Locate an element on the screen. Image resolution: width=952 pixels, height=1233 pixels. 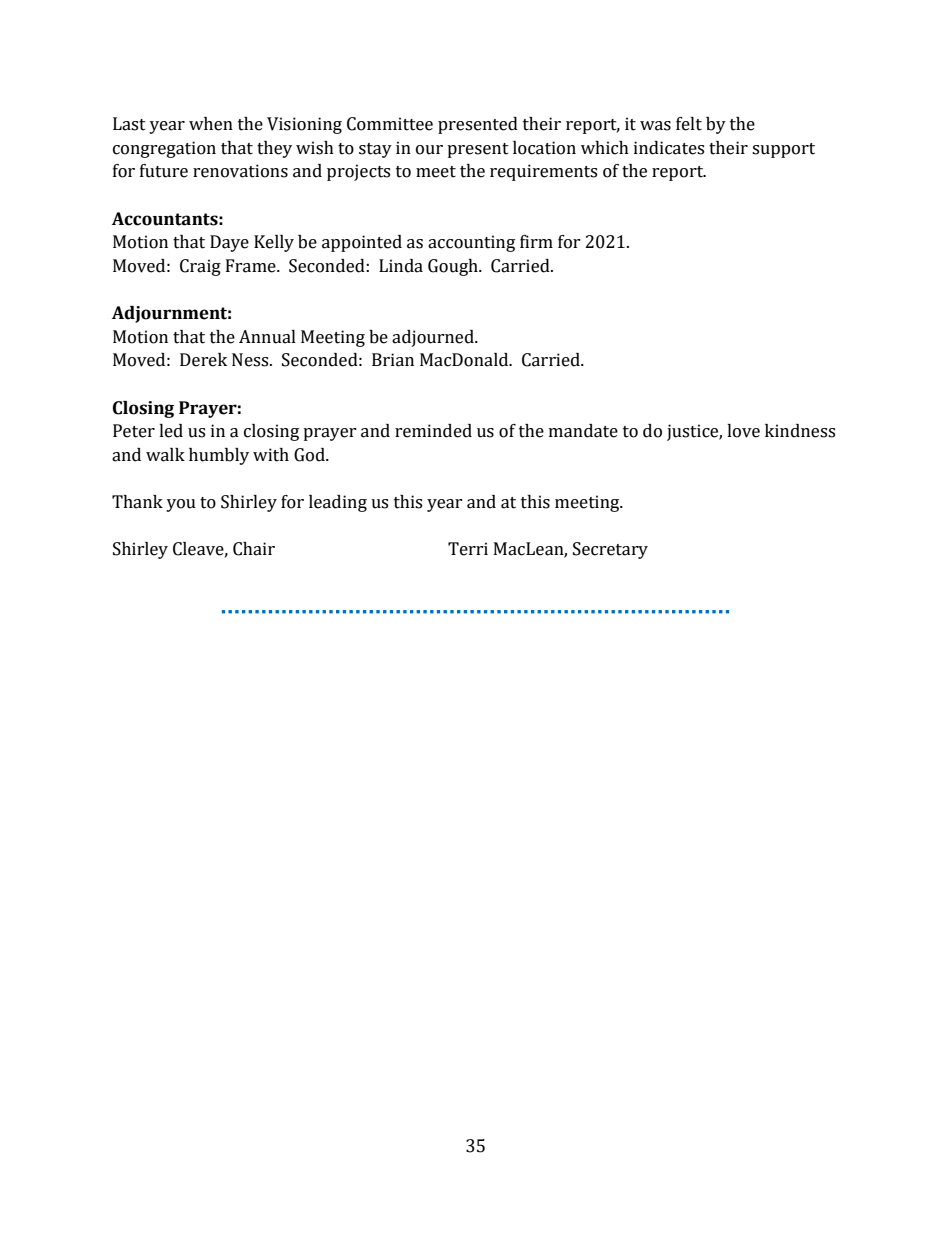
when is located at coordinates (211, 124).
